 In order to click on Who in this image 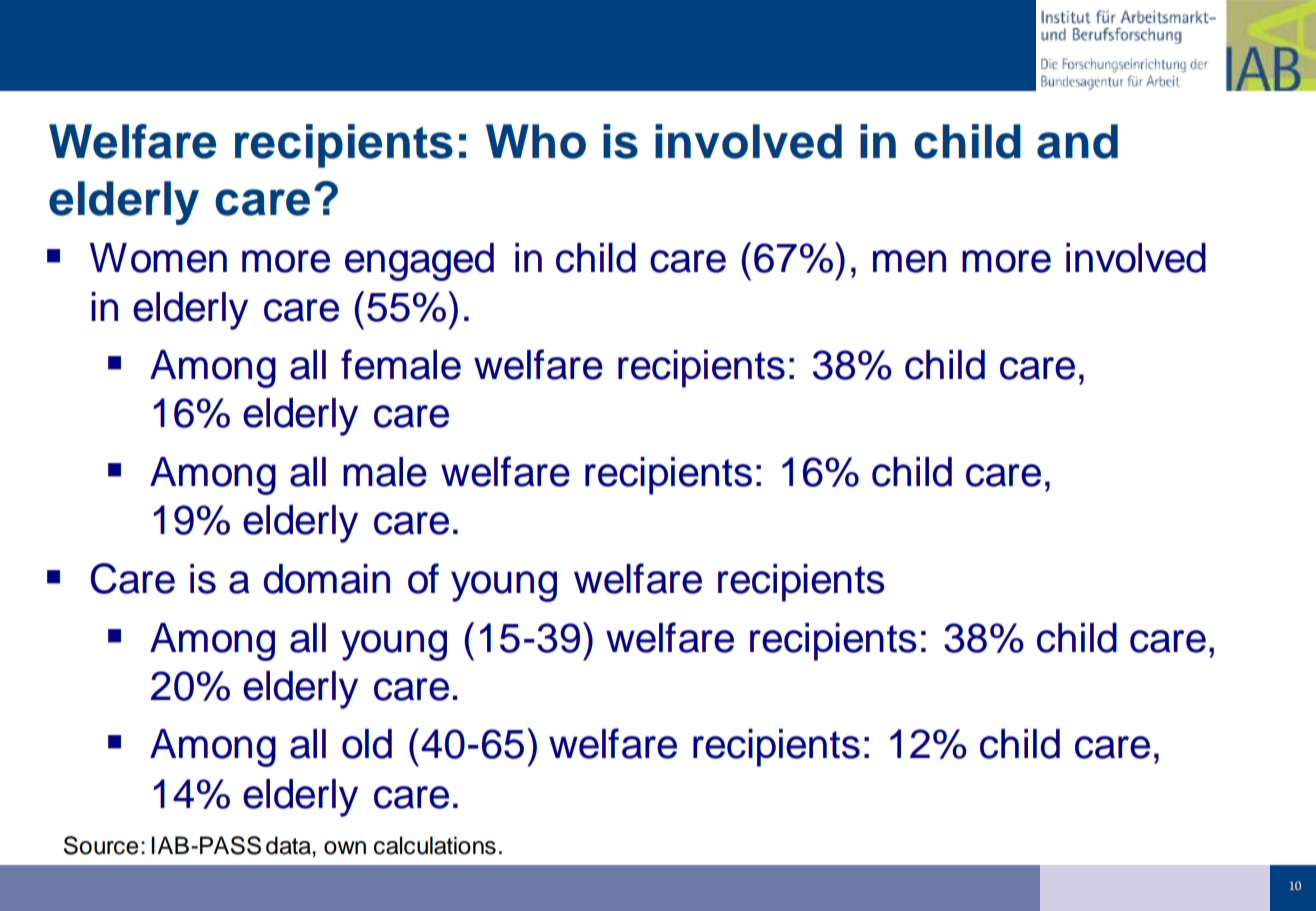, I will do `click(536, 141)`.
